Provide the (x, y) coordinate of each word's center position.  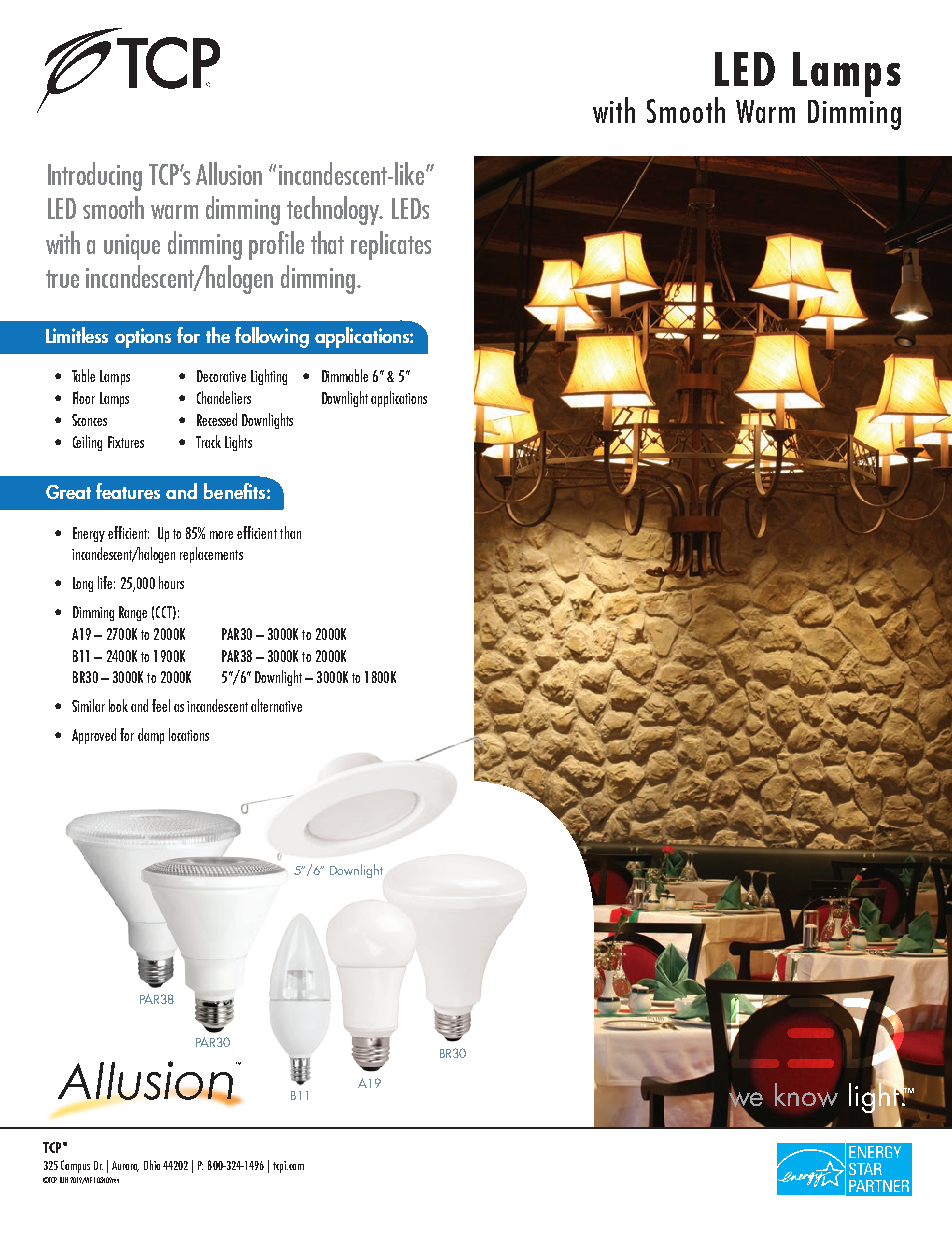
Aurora (125, 1166)
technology (334, 210)
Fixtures (126, 442)
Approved (94, 736)
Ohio (152, 1165)
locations (189, 734)
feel (161, 705)
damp (151, 736)
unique (132, 247)
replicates (391, 245)
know (806, 1095)
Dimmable (345, 375)
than (290, 532)
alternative (276, 705)
